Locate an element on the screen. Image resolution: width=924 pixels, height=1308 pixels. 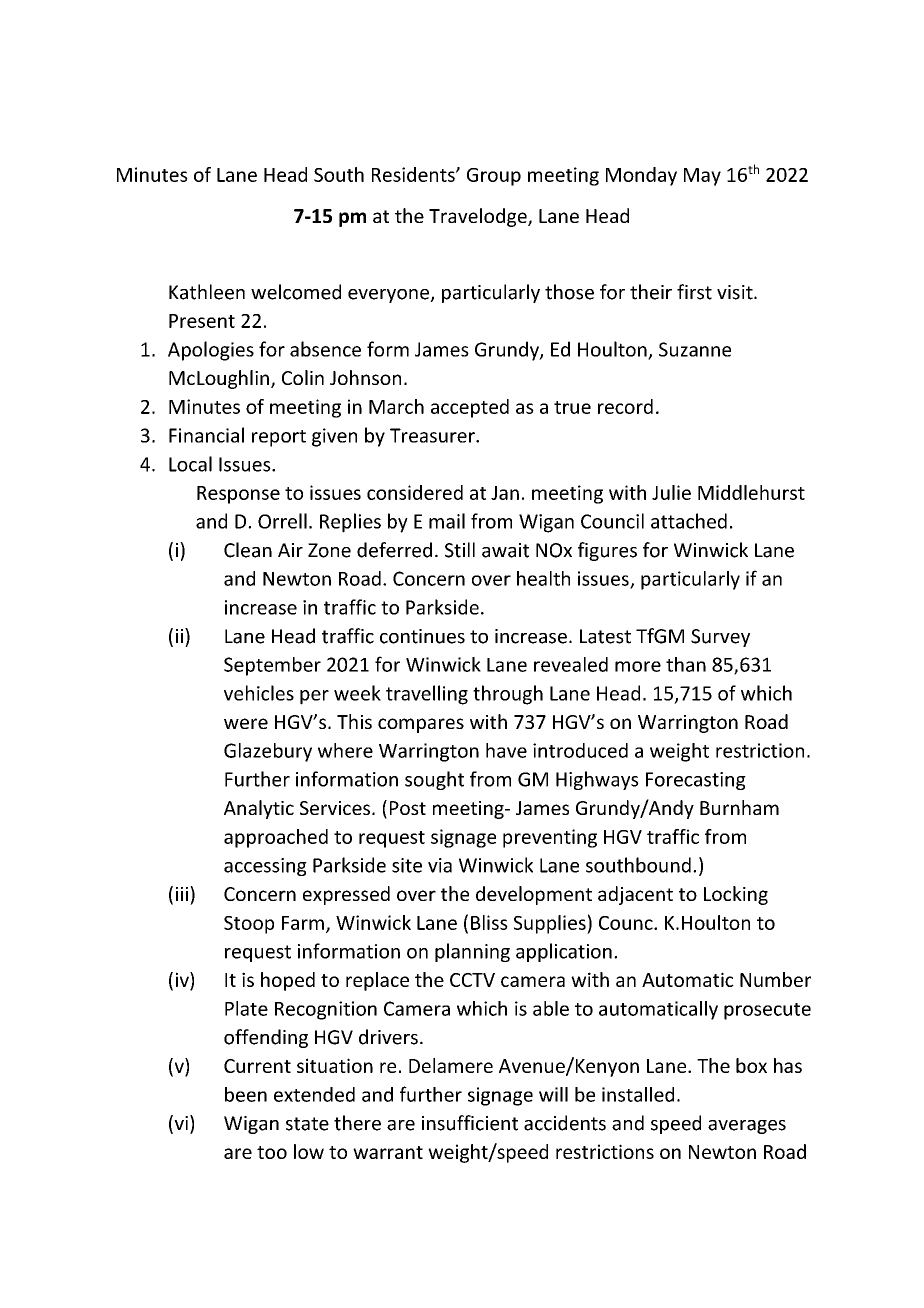
Analytic is located at coordinates (259, 809).
